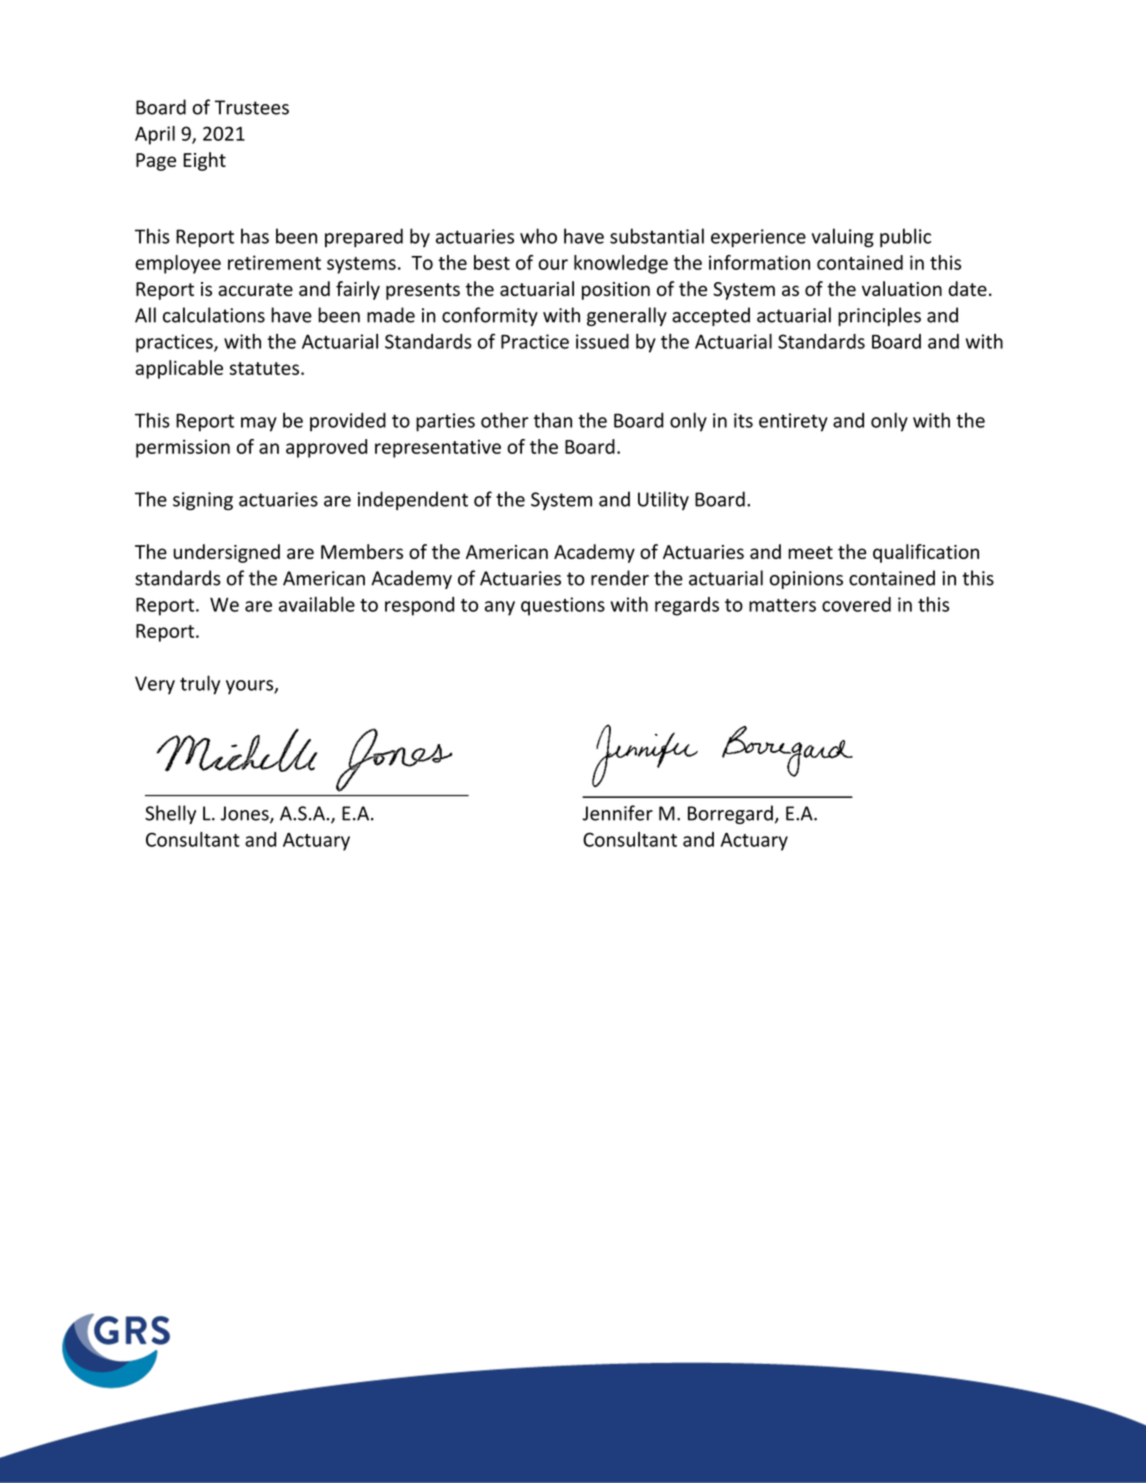 The width and height of the screenshot is (1146, 1483). What do you see at coordinates (246, 814) in the screenshot?
I see `Jones` at bounding box center [246, 814].
